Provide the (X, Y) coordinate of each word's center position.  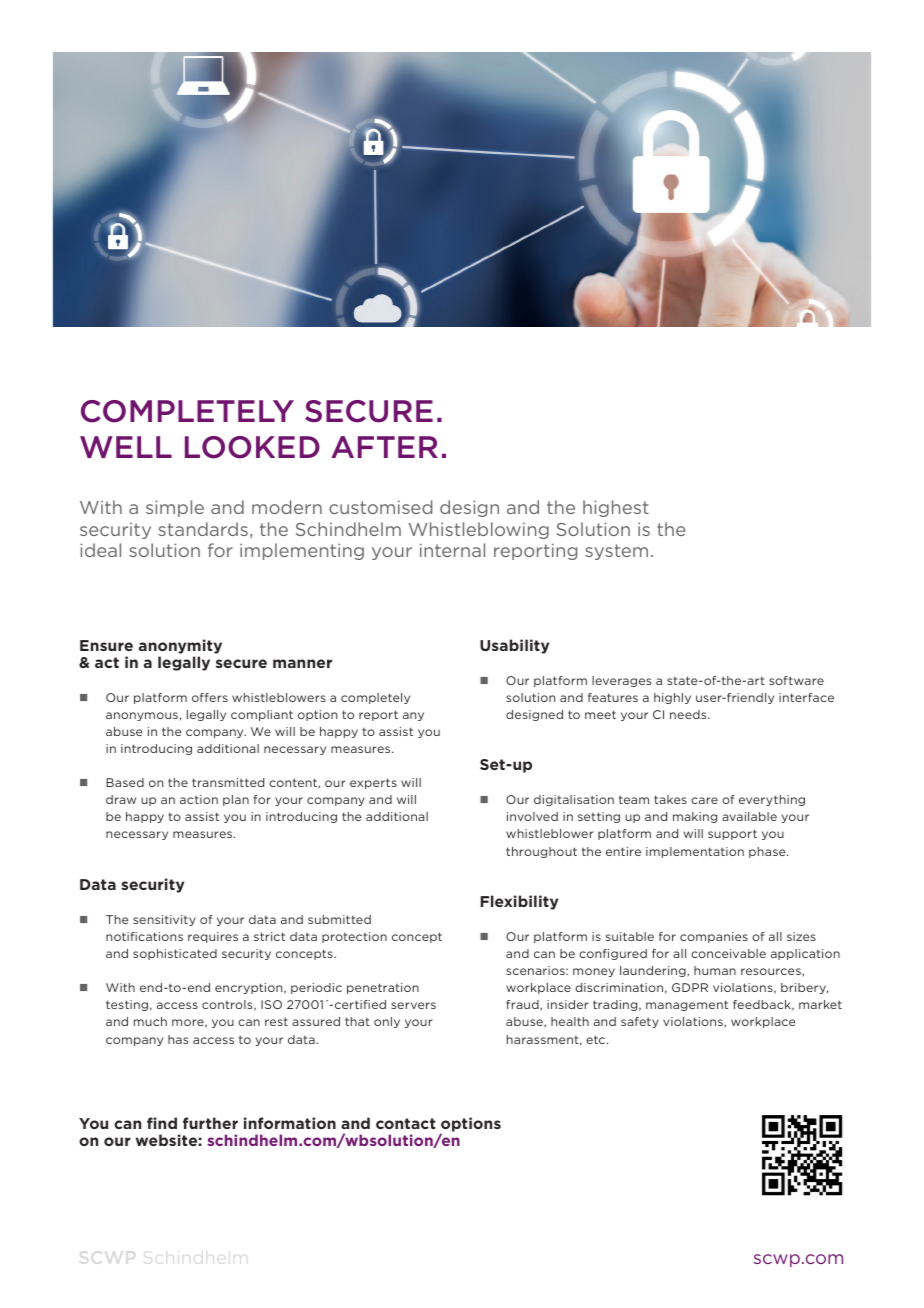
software (796, 680)
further (210, 1123)
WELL (126, 447)
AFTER (384, 447)
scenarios (536, 970)
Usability (514, 646)
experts (373, 783)
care (704, 800)
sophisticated (175, 954)
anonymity (180, 646)
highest (616, 508)
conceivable (728, 953)
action (199, 799)
